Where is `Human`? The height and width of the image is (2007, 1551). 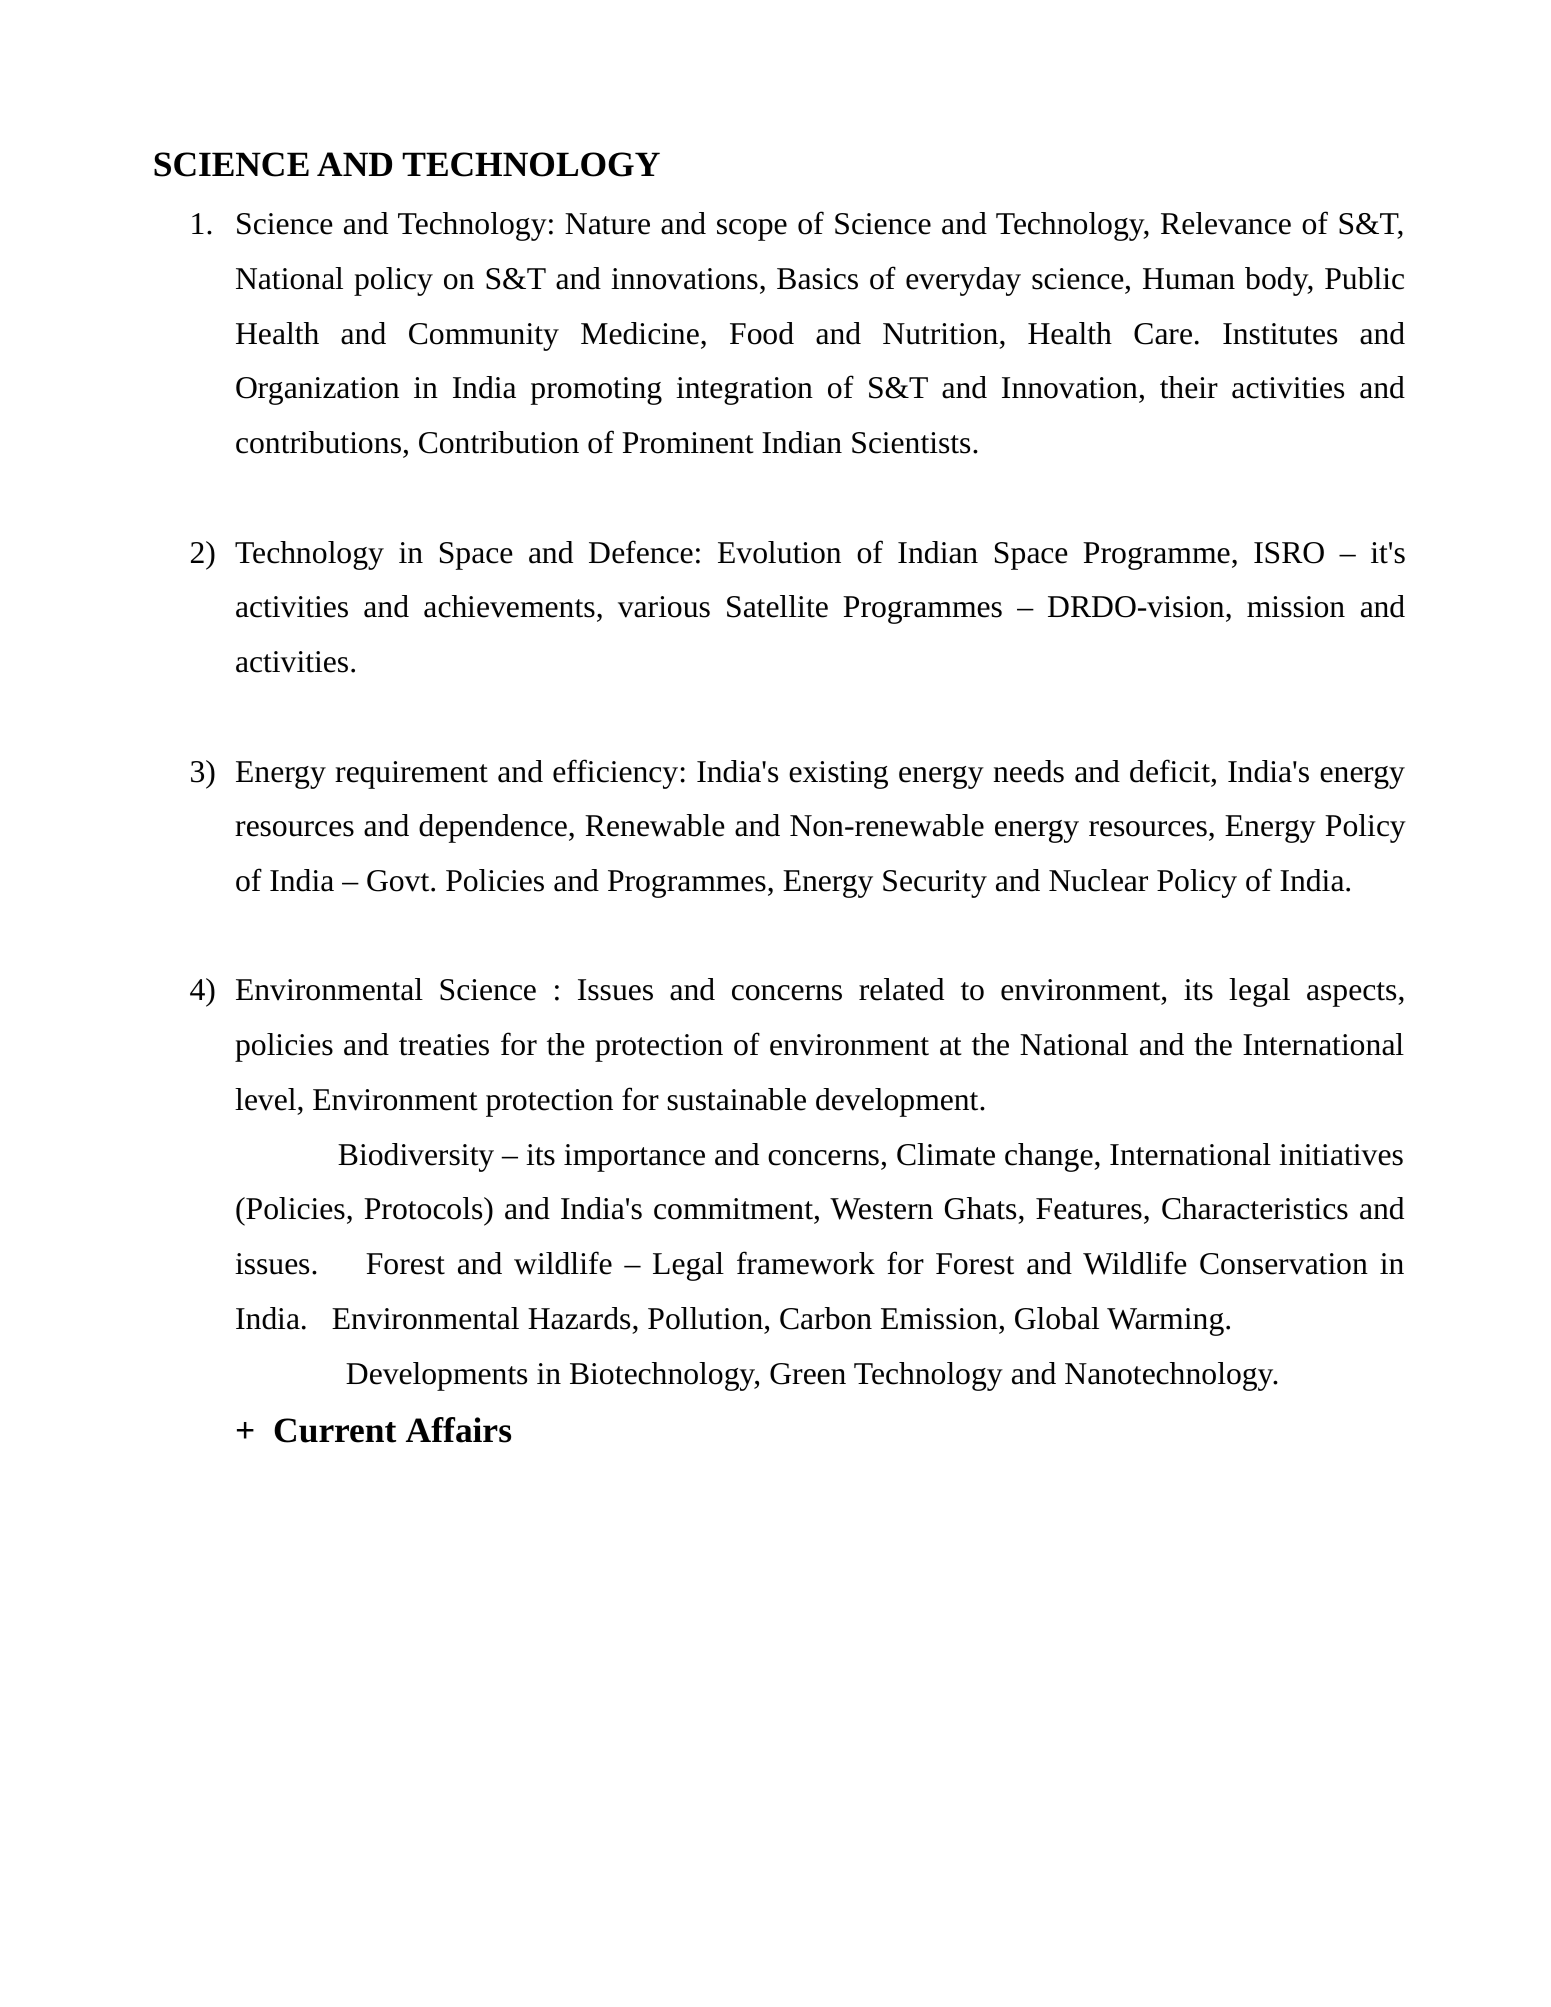
Human is located at coordinates (1189, 279).
